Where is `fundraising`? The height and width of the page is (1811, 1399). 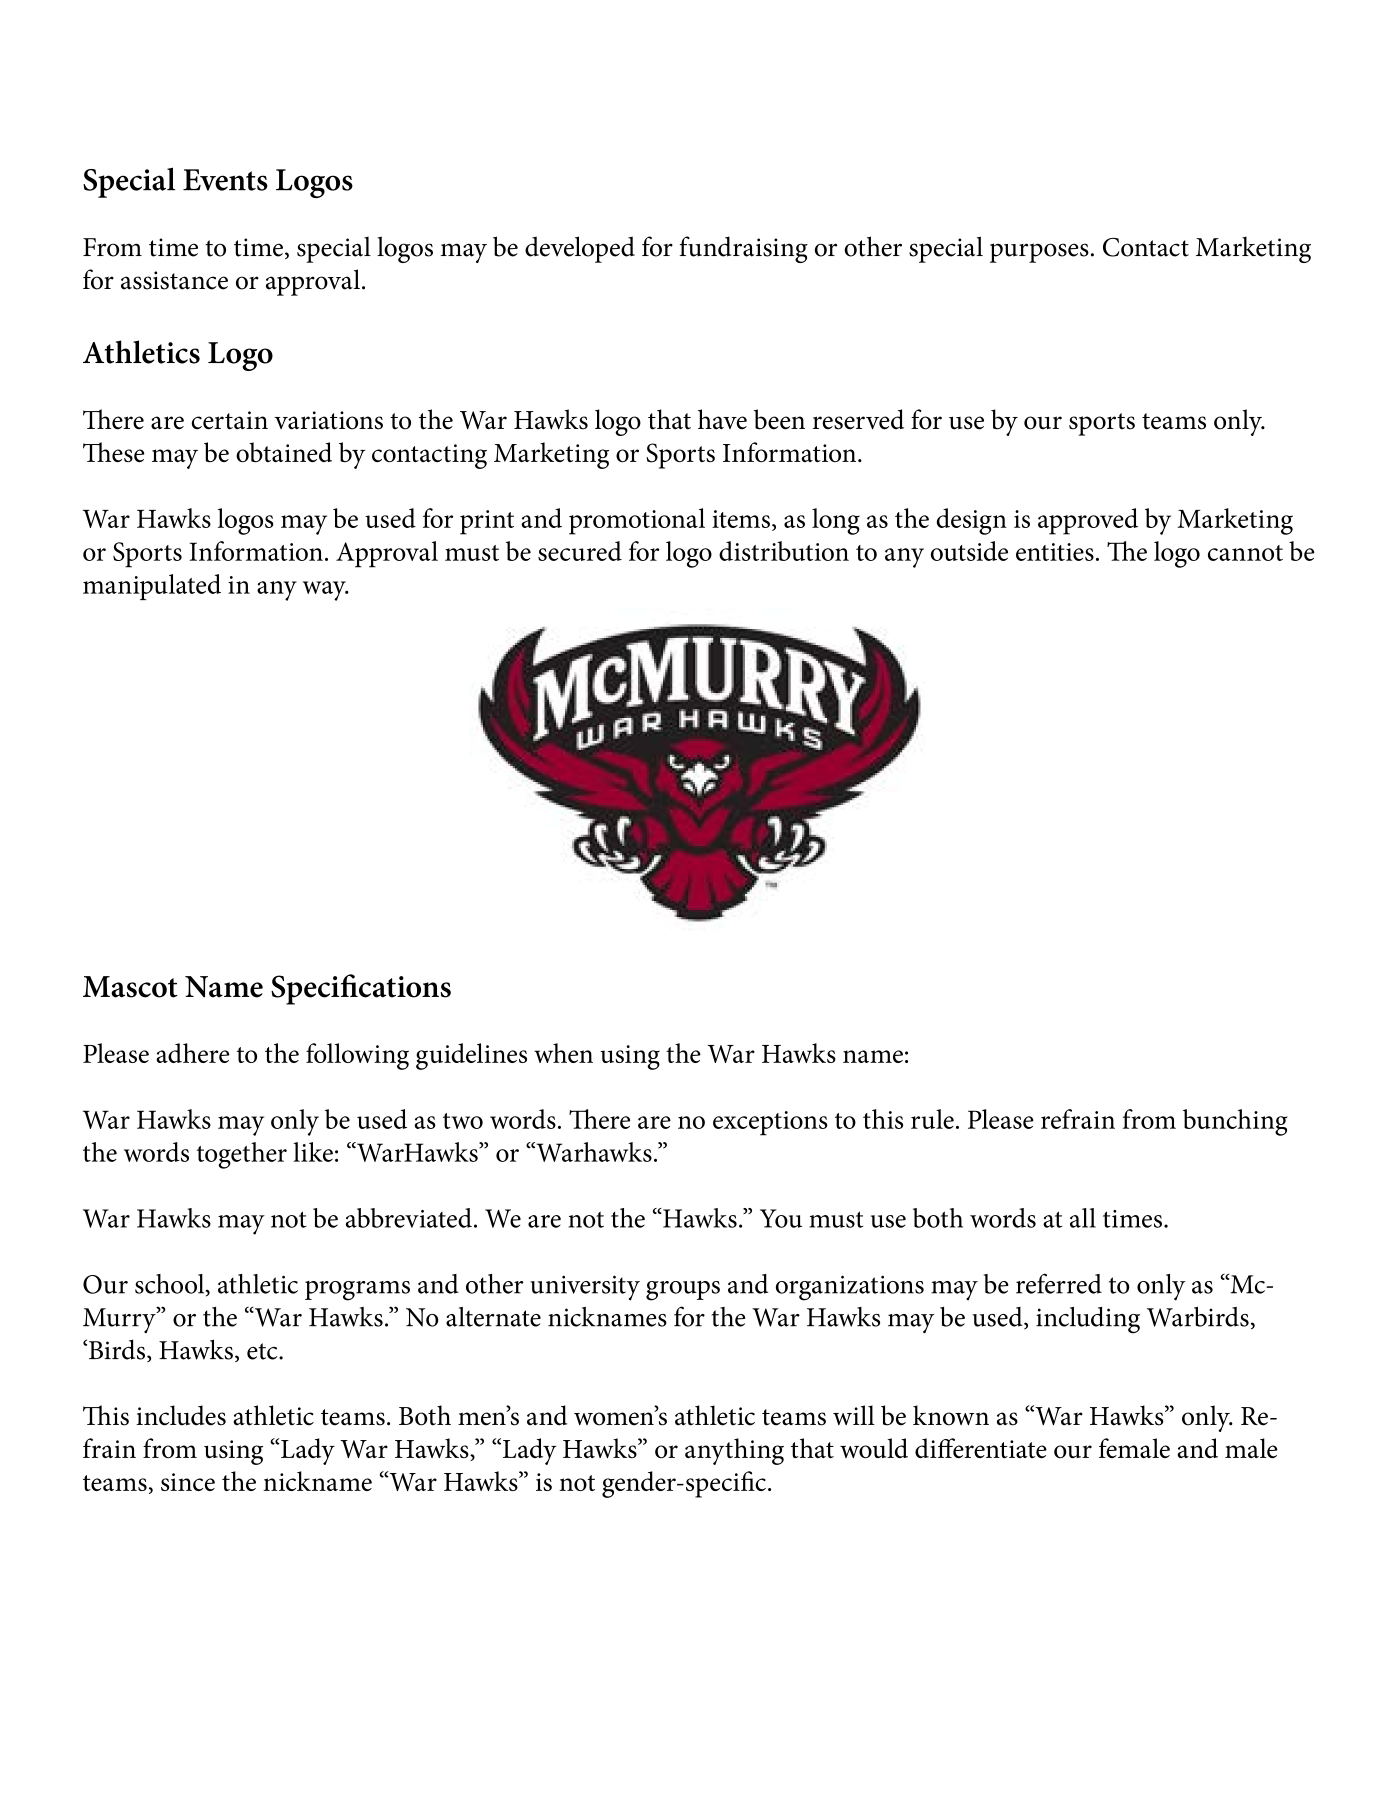
fundraising is located at coordinates (743, 249).
